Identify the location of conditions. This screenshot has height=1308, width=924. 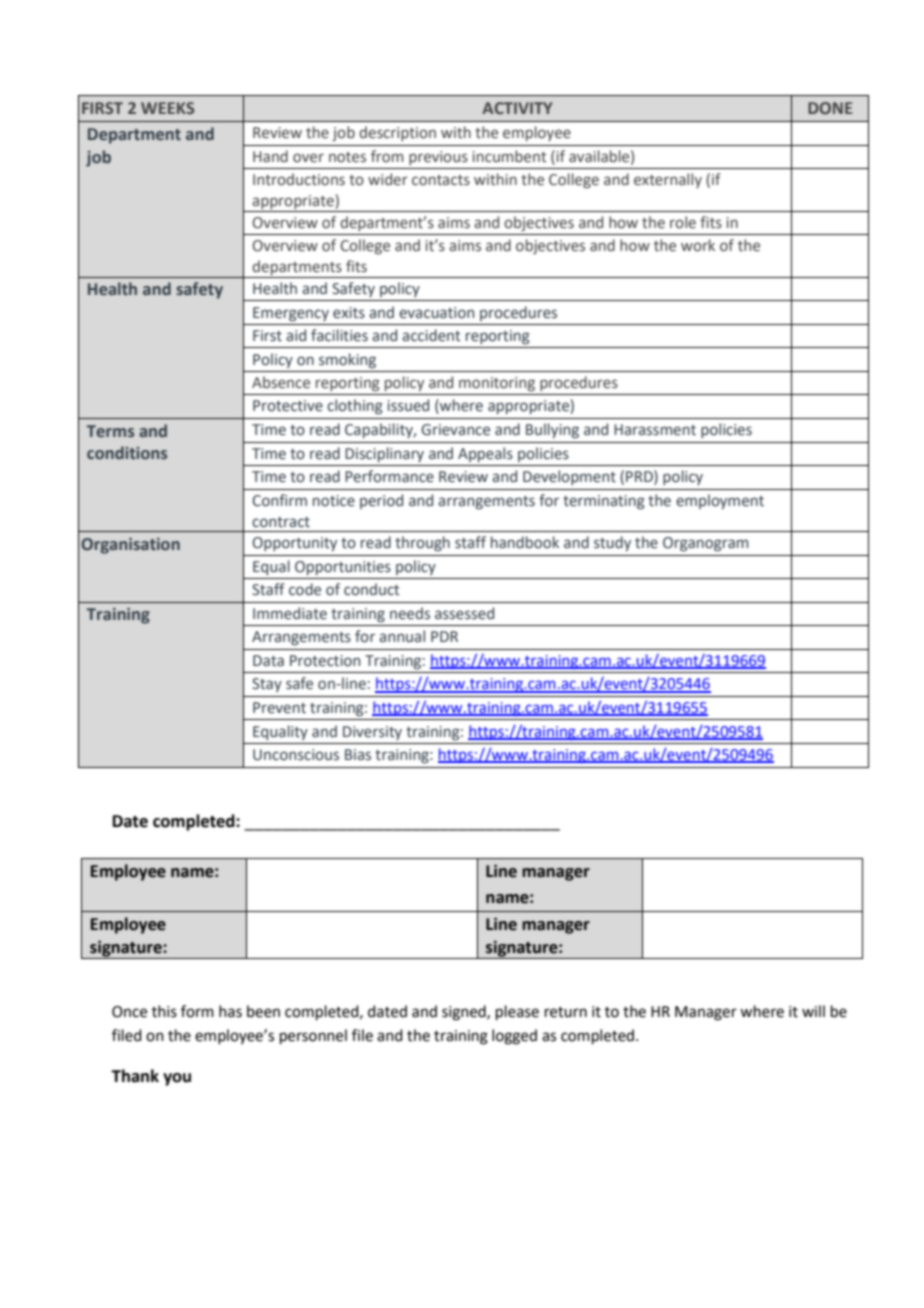
(127, 453).
